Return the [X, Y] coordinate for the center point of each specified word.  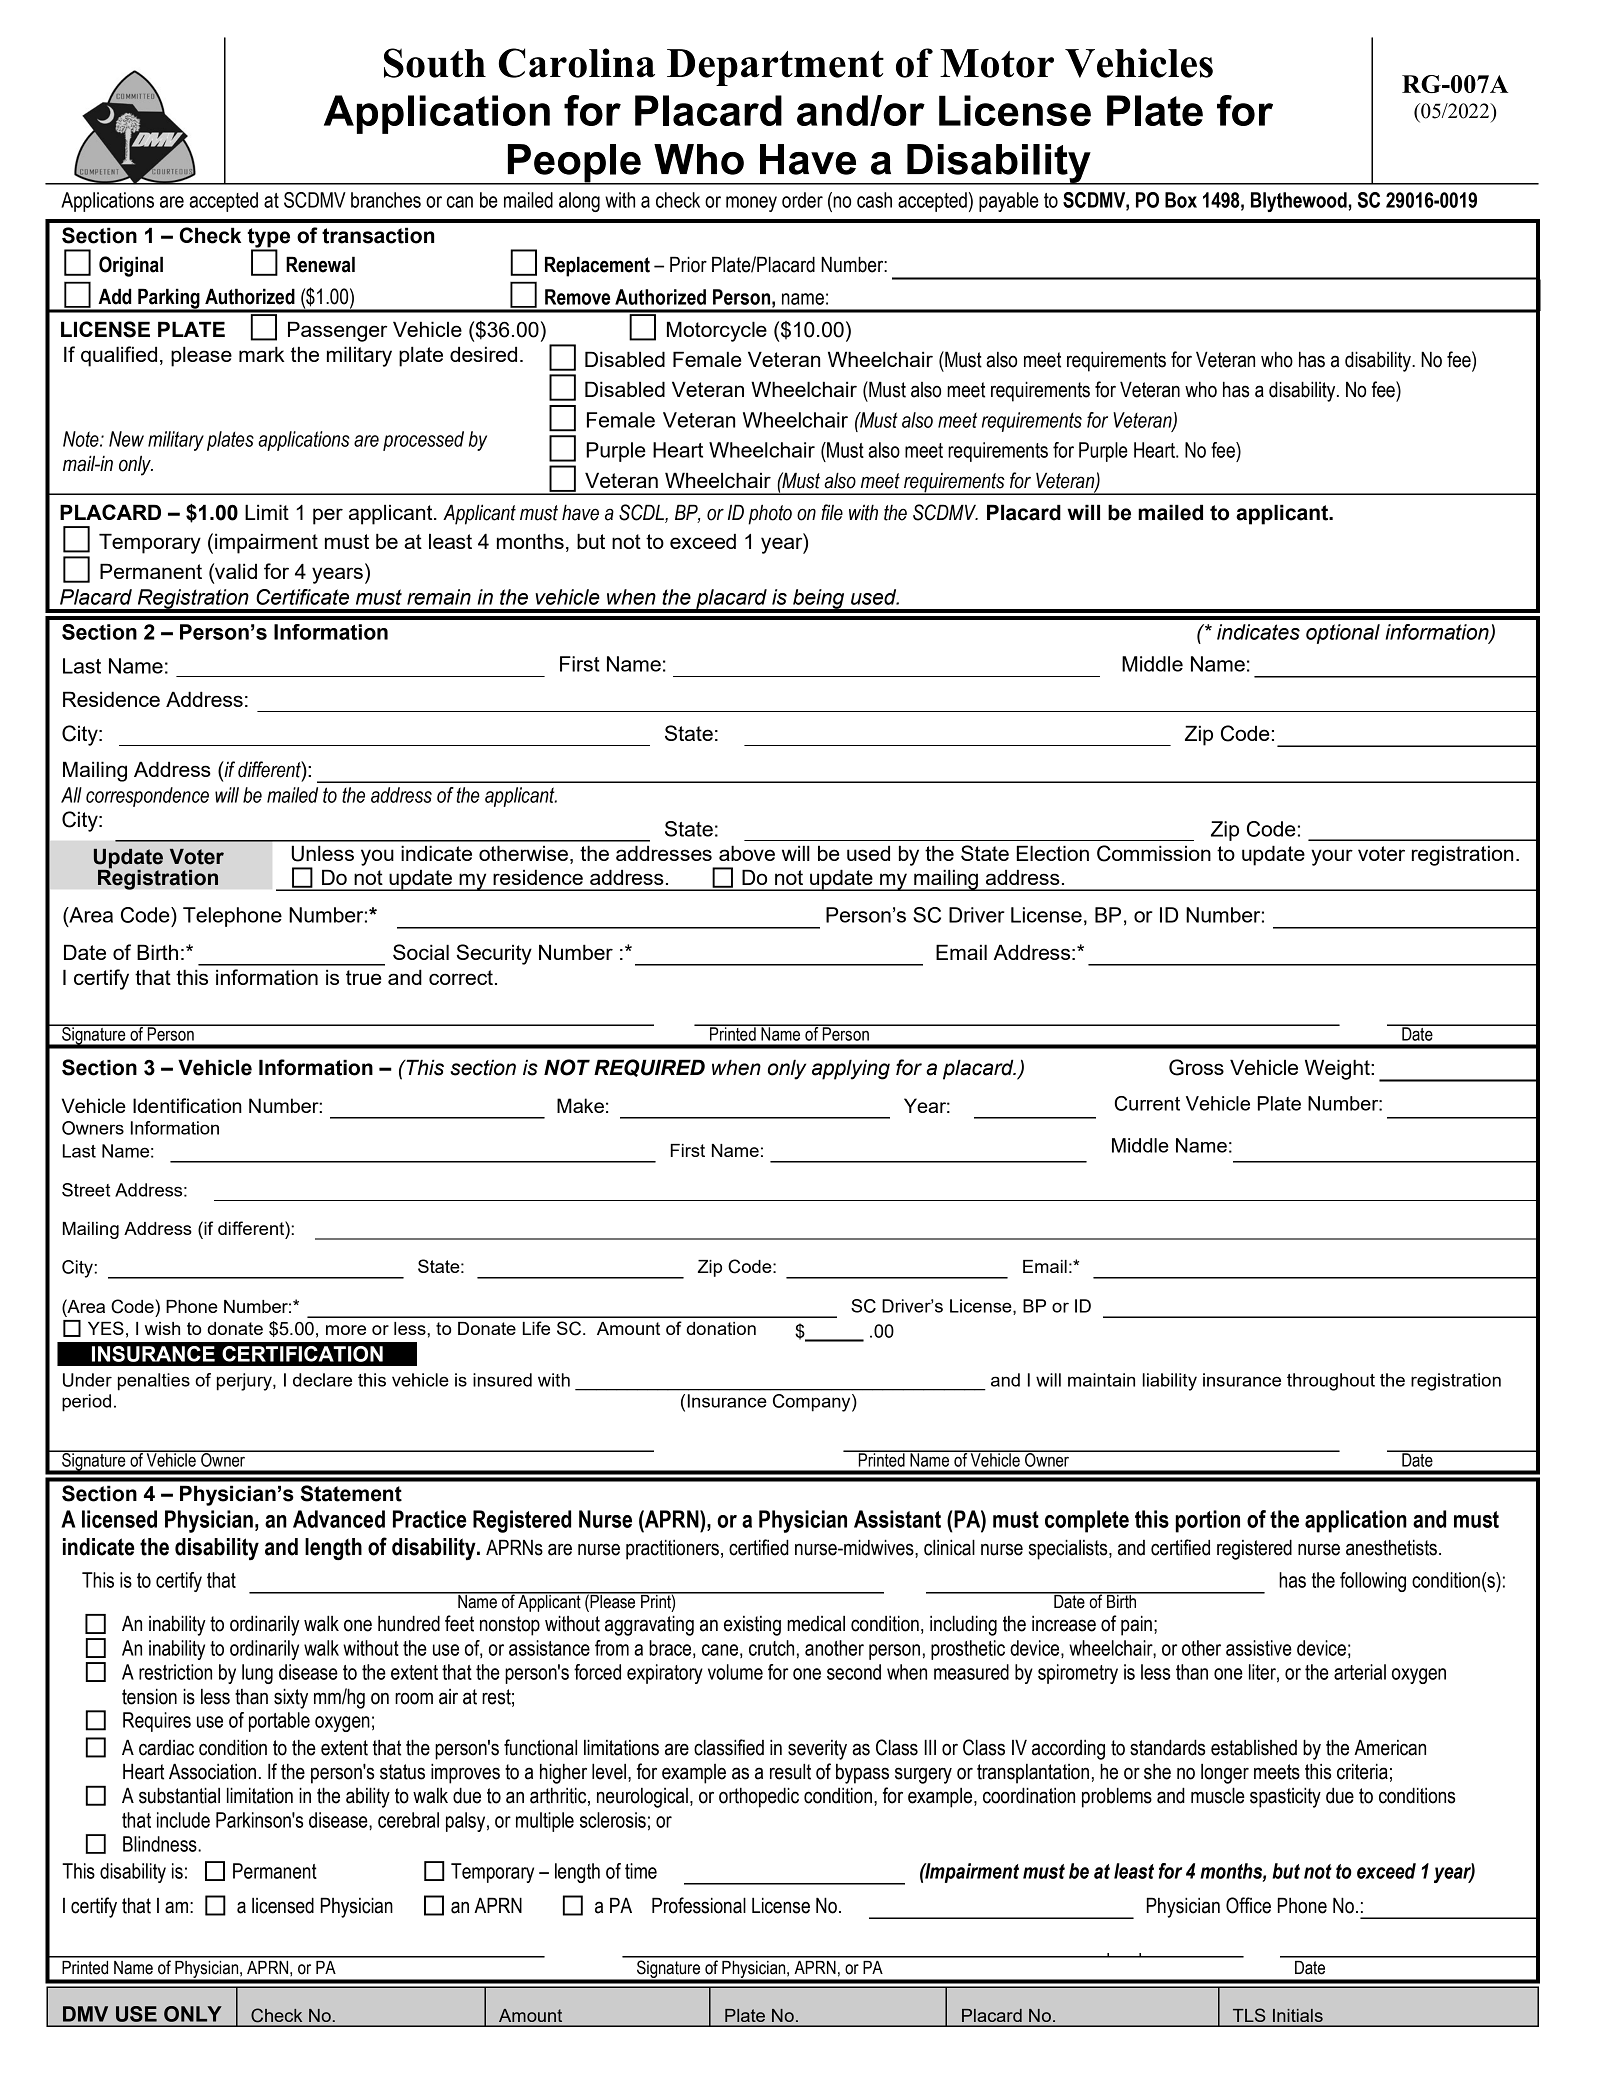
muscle [1218, 1795]
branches [386, 200]
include [183, 1820]
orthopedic [759, 1797]
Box [1181, 200]
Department [775, 67]
